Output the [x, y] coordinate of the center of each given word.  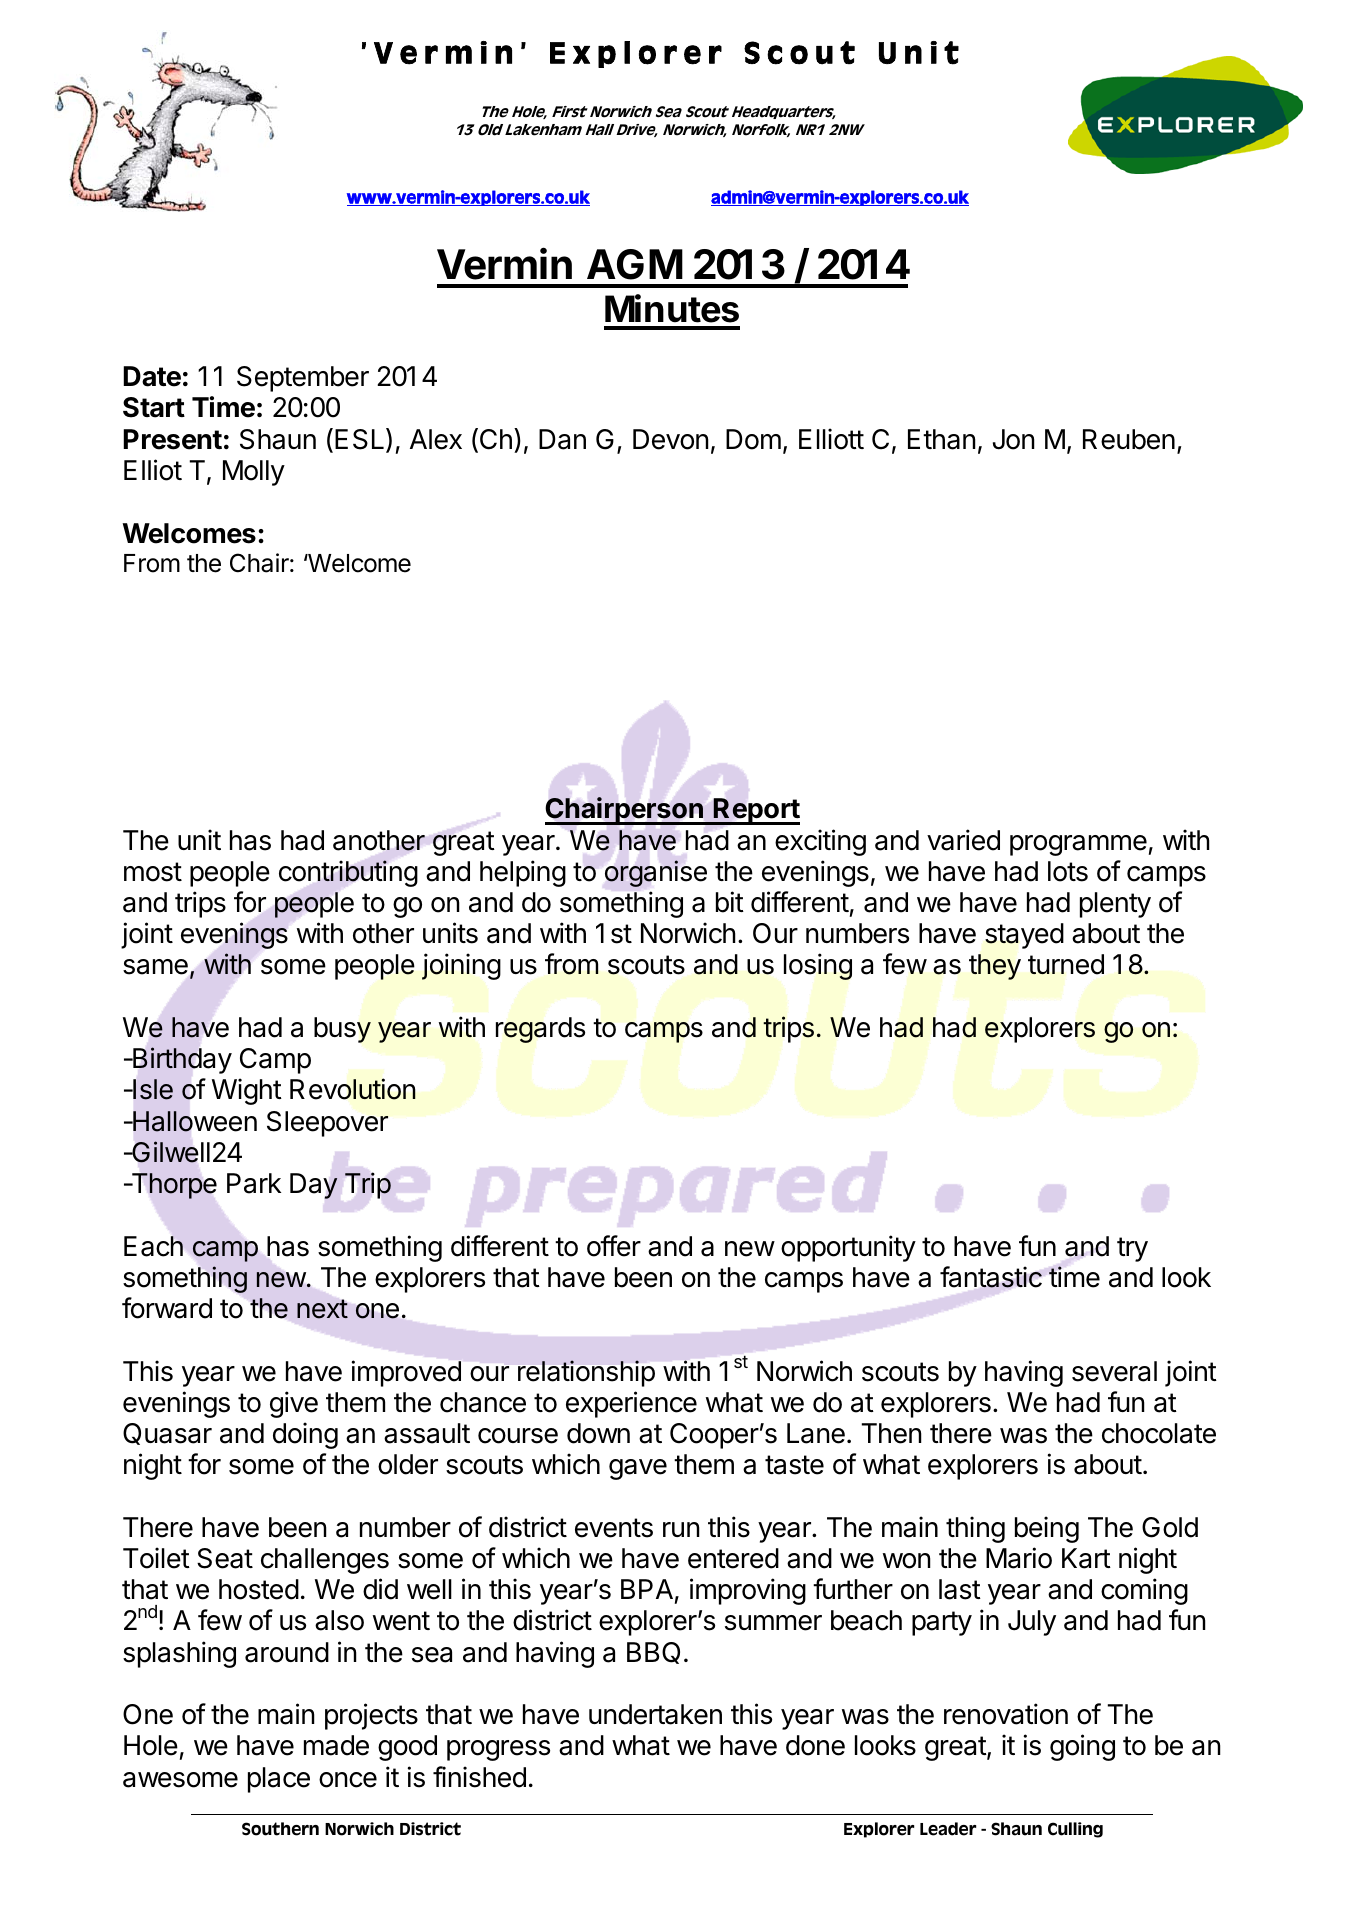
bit [730, 902]
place [279, 1780]
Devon [671, 439]
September [303, 379]
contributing [348, 873]
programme [1078, 845]
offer [614, 1246]
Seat [225, 1558]
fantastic [991, 1277]
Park [254, 1183]
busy [342, 1030]
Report [756, 811]
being [1047, 1529]
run [681, 1529]
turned [1066, 964]
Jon [1014, 439]
